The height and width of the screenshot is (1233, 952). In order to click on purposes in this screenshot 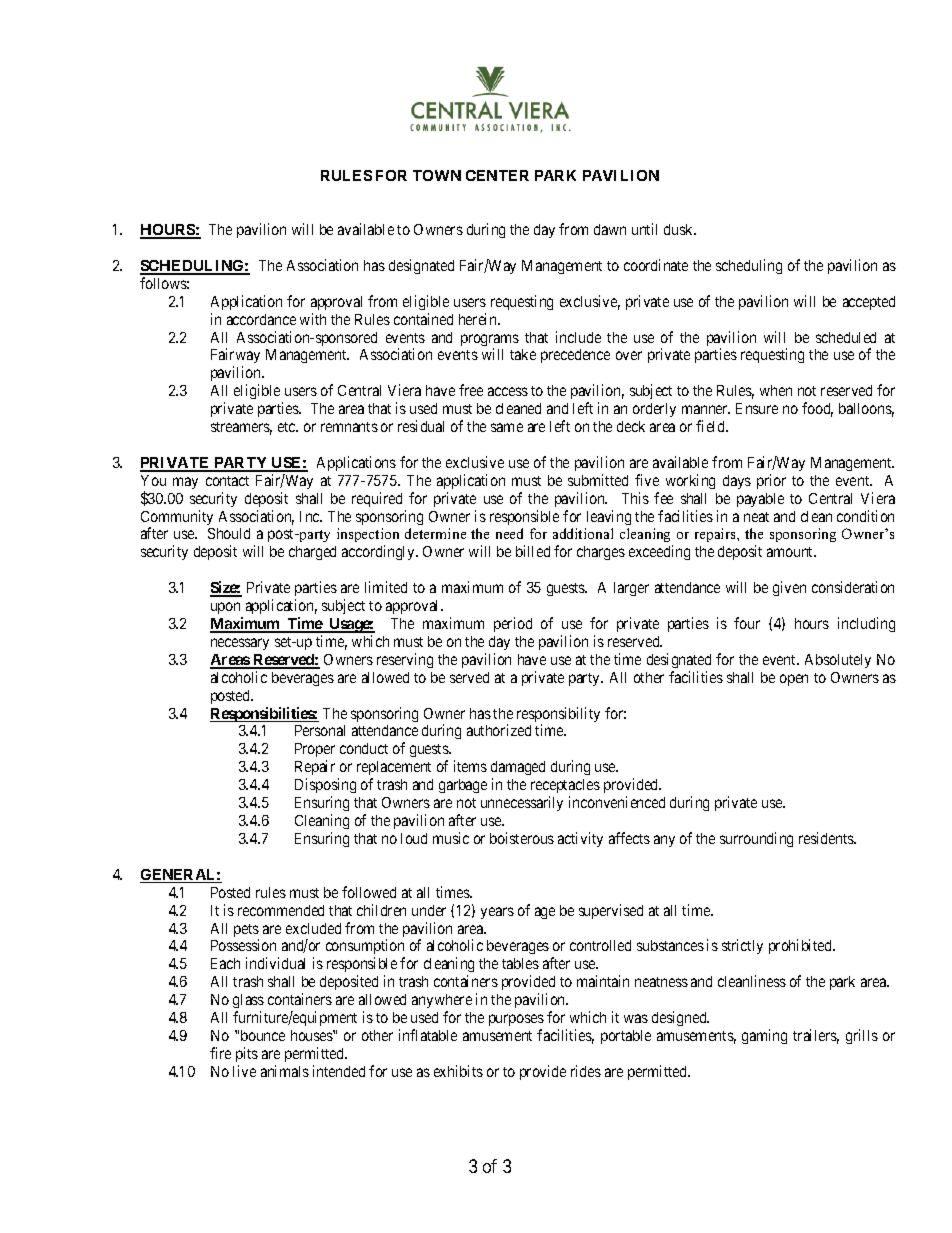, I will do `click(516, 1020)`.
